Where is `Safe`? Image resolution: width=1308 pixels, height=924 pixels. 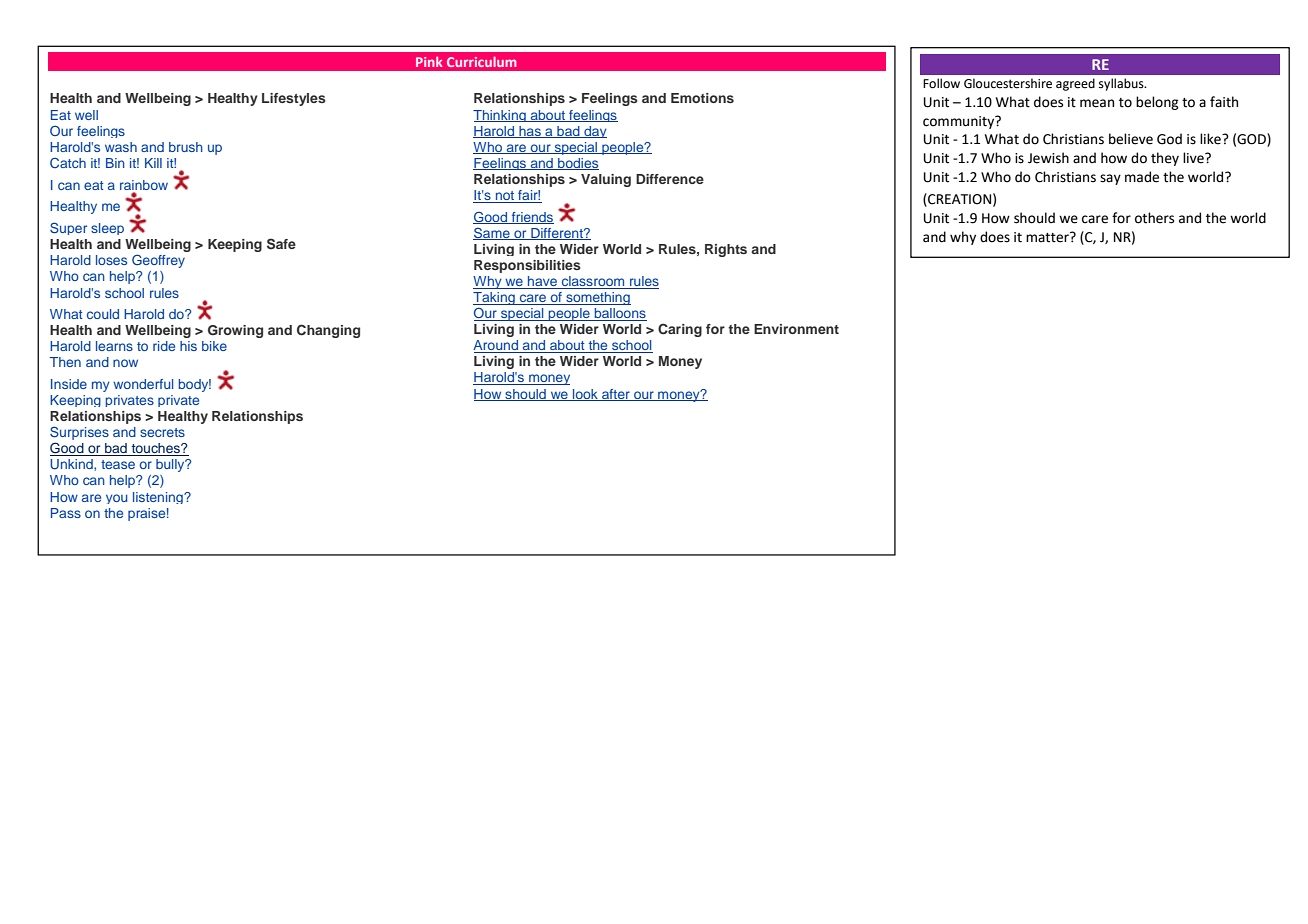
Safe is located at coordinates (281, 244).
